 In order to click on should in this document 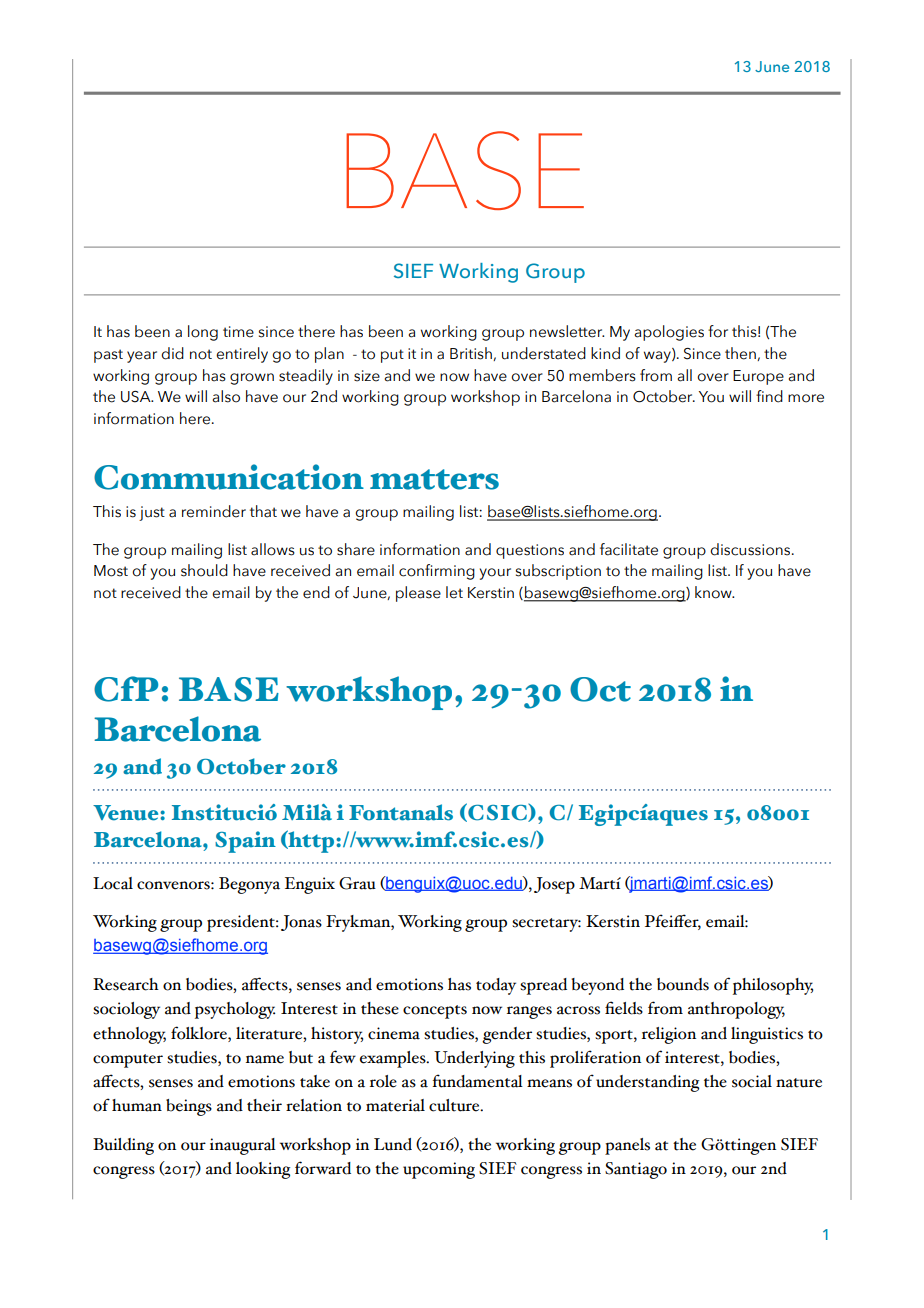, I will do `click(204, 570)`.
